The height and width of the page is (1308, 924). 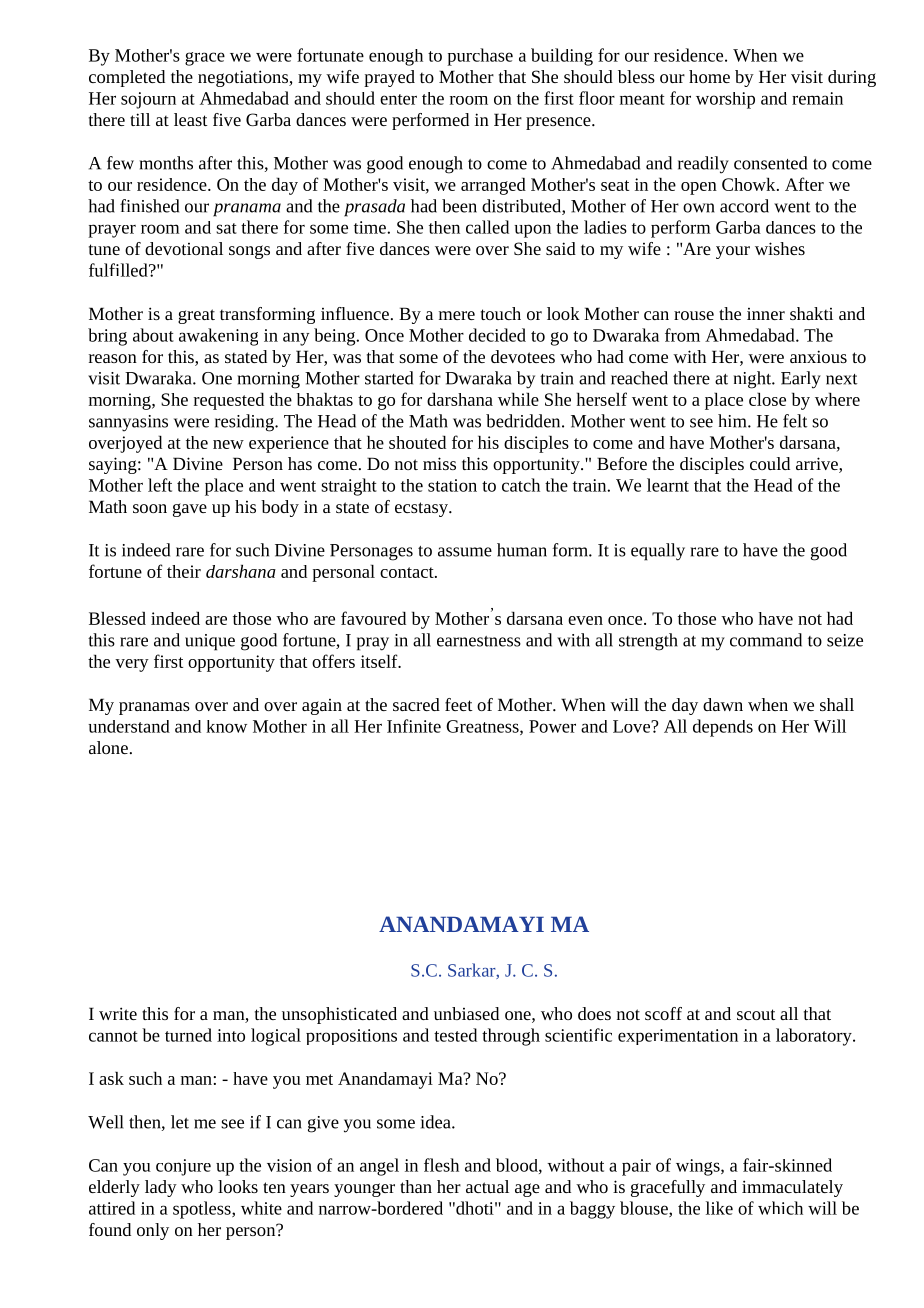 I want to click on miss, so click(x=439, y=463).
